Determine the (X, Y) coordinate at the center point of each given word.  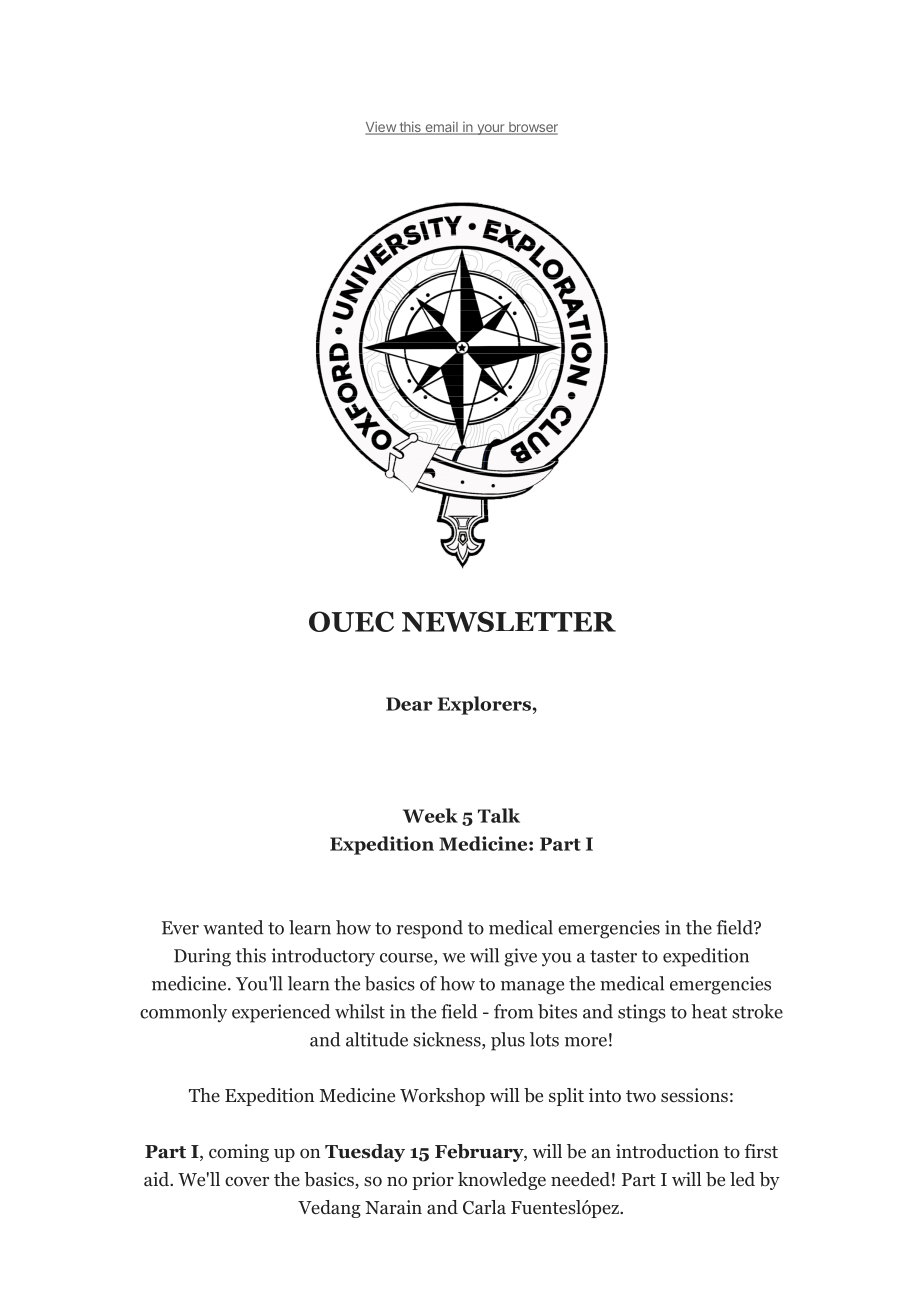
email (441, 128)
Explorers (484, 705)
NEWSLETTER (509, 621)
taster (613, 956)
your (491, 129)
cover (247, 1182)
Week (430, 815)
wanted (233, 927)
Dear (409, 704)
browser (532, 128)
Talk (499, 815)
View (381, 128)
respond (429, 929)
